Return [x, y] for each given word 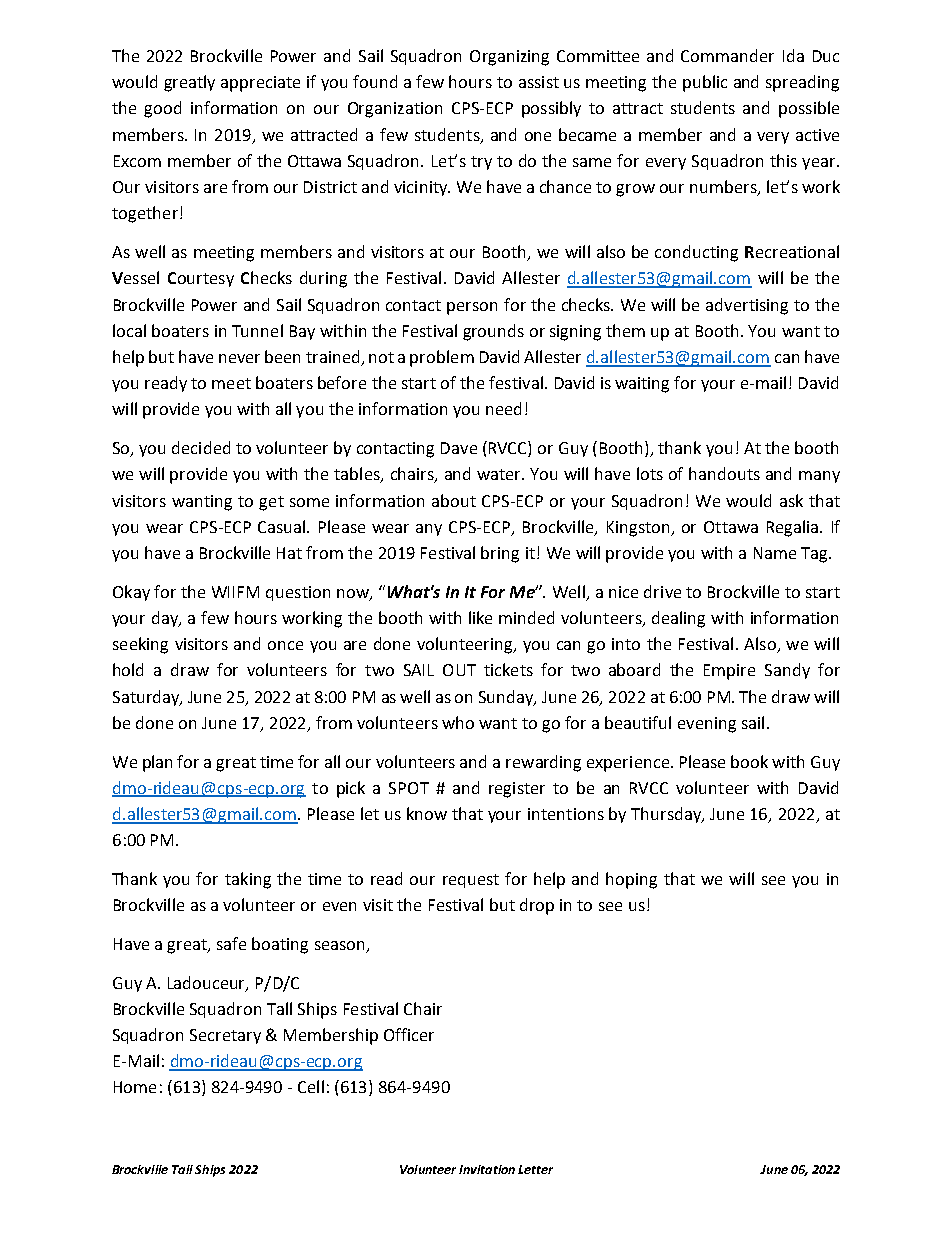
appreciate [260, 84]
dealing [678, 619]
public [705, 83]
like [480, 617]
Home [135, 1087]
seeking [140, 645]
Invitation [487, 1169]
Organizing [509, 58]
